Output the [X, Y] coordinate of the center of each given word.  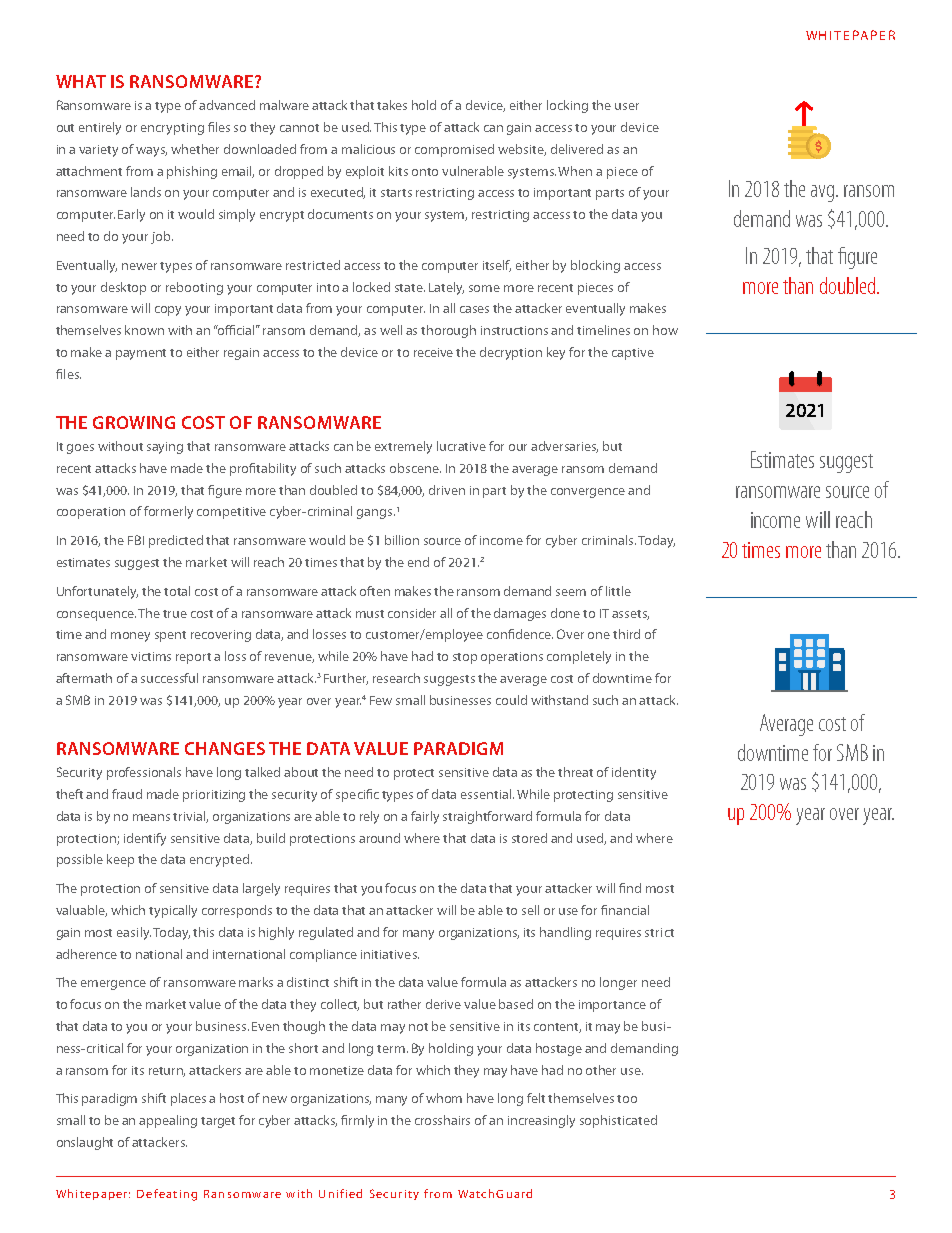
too [627, 1099]
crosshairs [442, 1120]
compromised [454, 150]
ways [151, 152]
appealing [168, 1121]
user [627, 106]
